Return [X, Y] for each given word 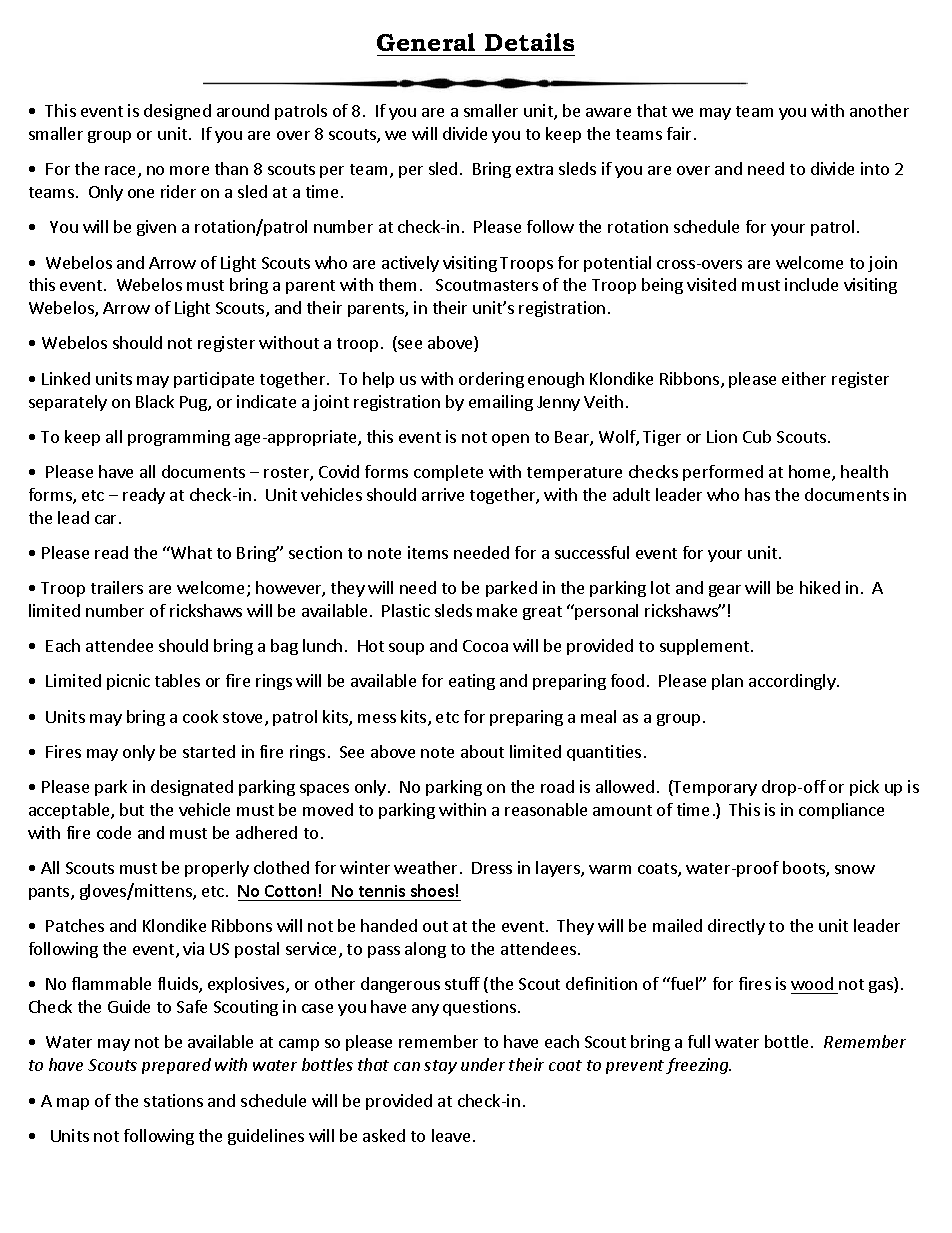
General [426, 42]
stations [173, 1100]
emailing [501, 403]
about [482, 751]
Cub [757, 436]
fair [679, 133]
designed [177, 112]
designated [192, 788]
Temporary [714, 788]
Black [155, 401]
